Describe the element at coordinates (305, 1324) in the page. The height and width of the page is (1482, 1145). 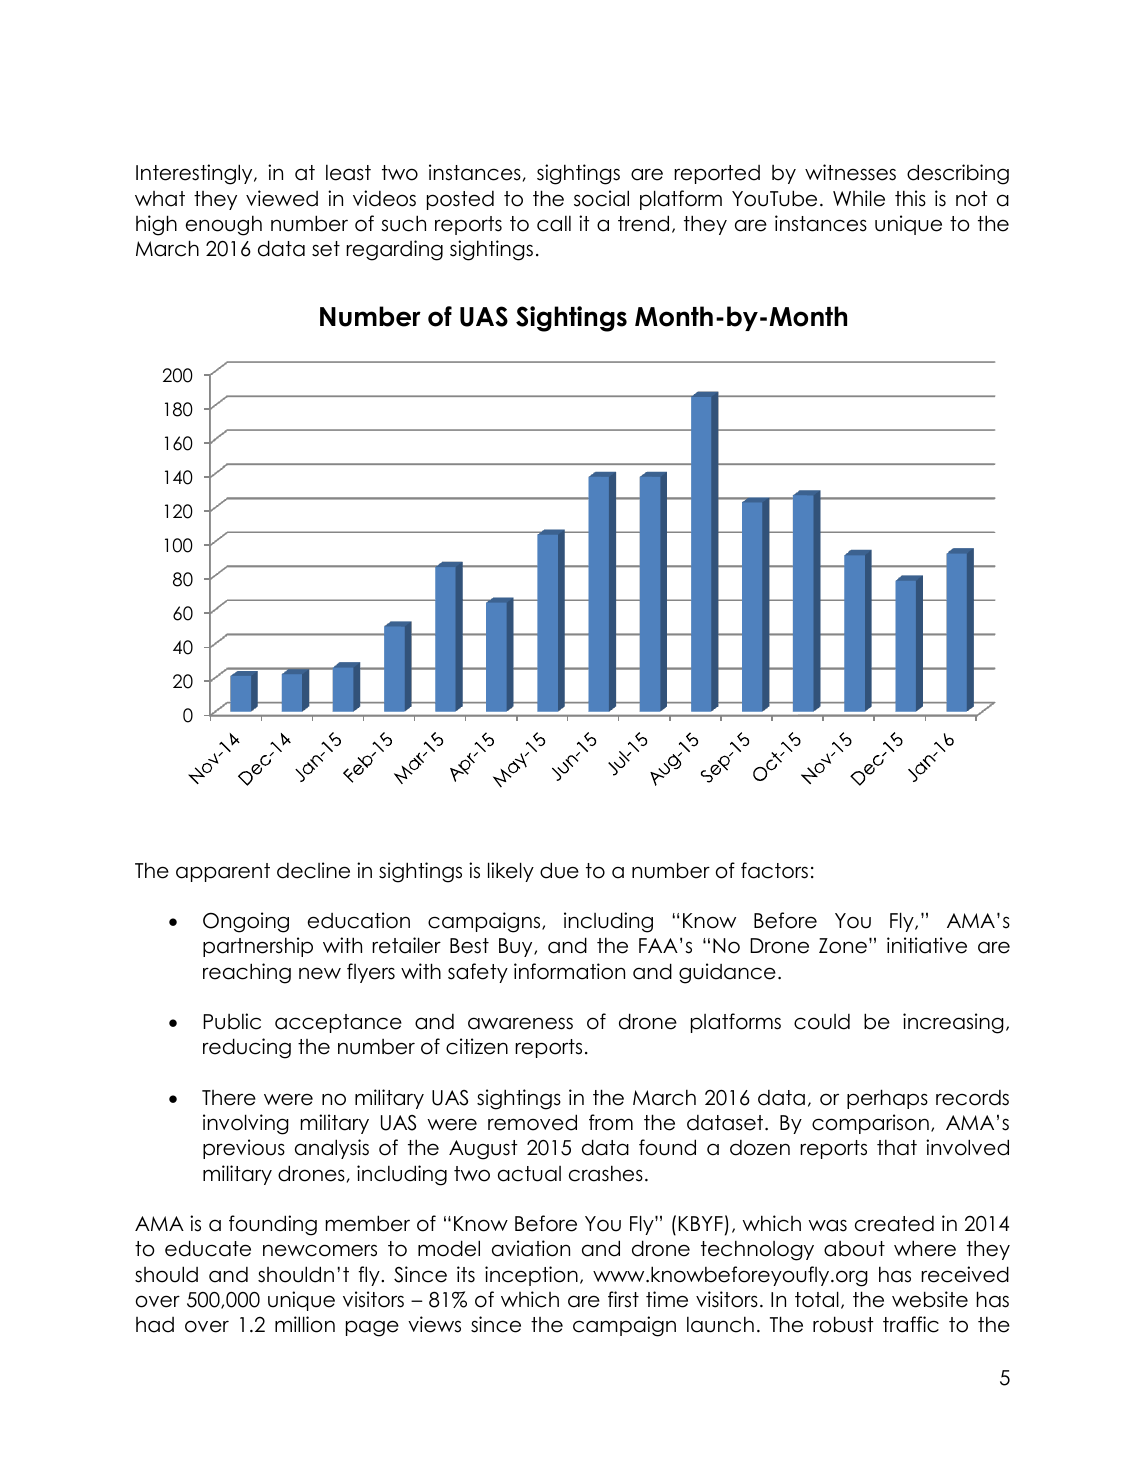
I see `million` at that location.
